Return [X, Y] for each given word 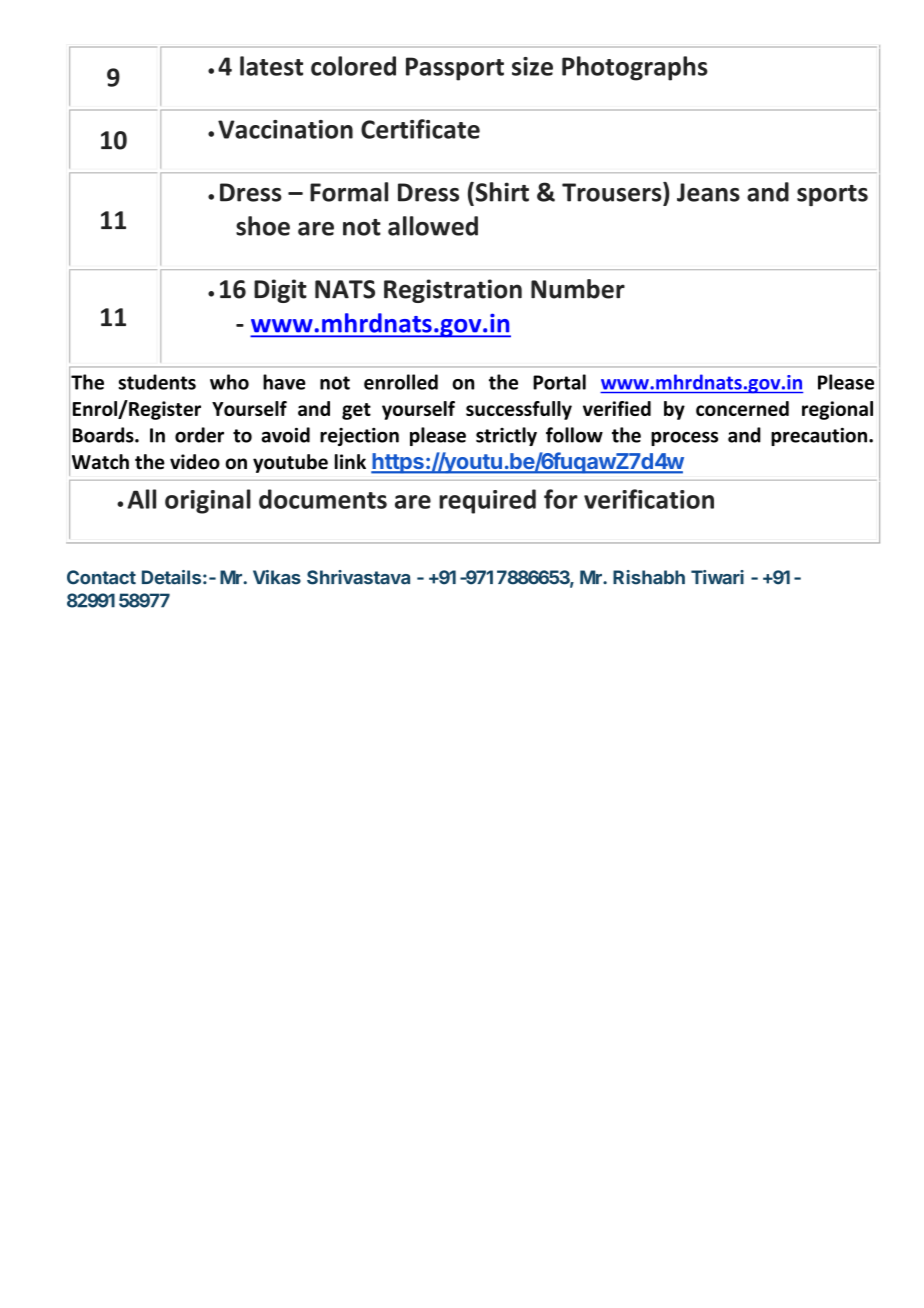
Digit [280, 291]
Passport [455, 69]
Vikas [277, 577]
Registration [453, 291]
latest [271, 66]
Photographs [635, 68]
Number [578, 289]
